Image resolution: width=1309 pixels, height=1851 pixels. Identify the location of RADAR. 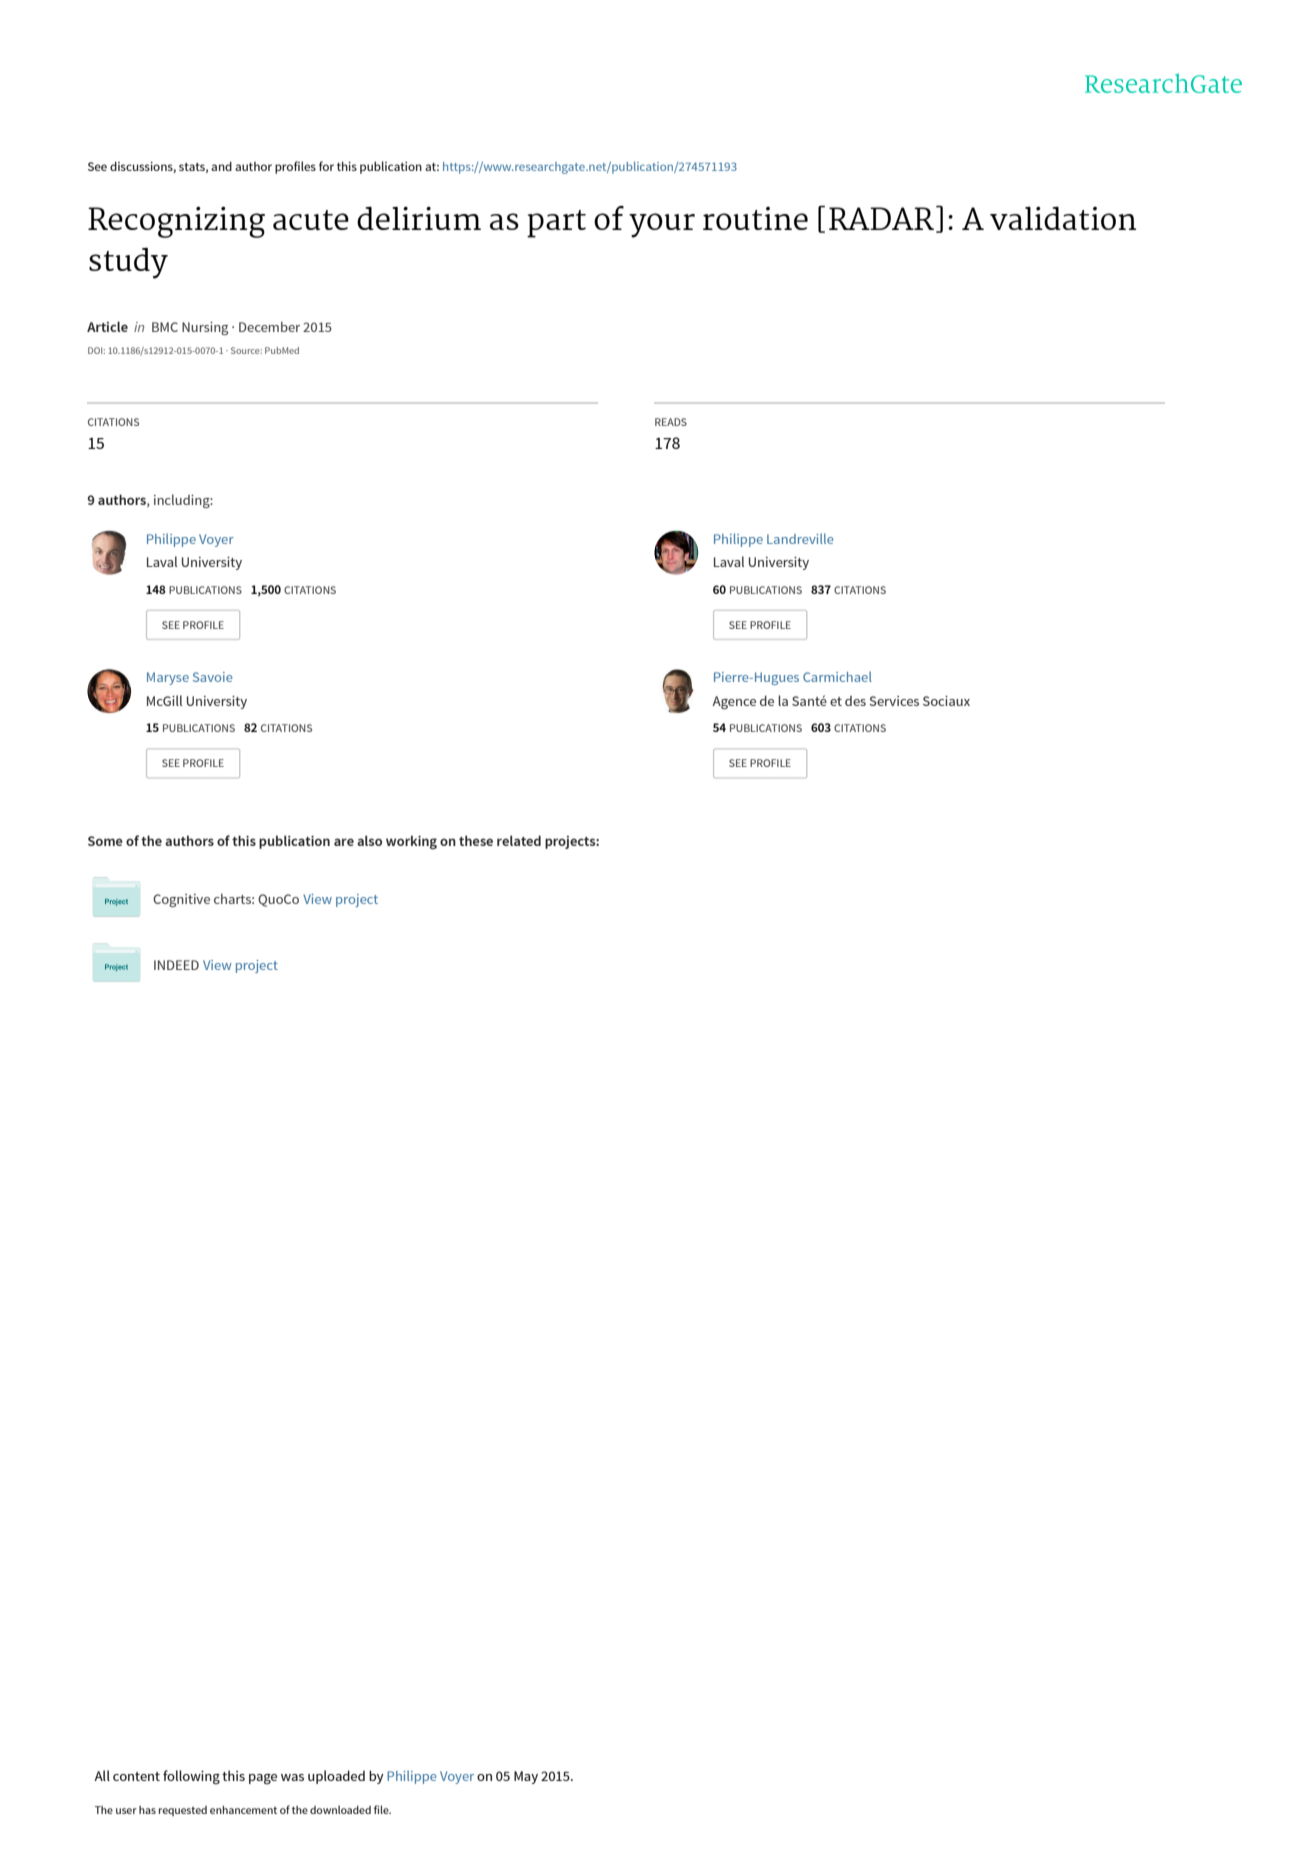
(881, 218).
